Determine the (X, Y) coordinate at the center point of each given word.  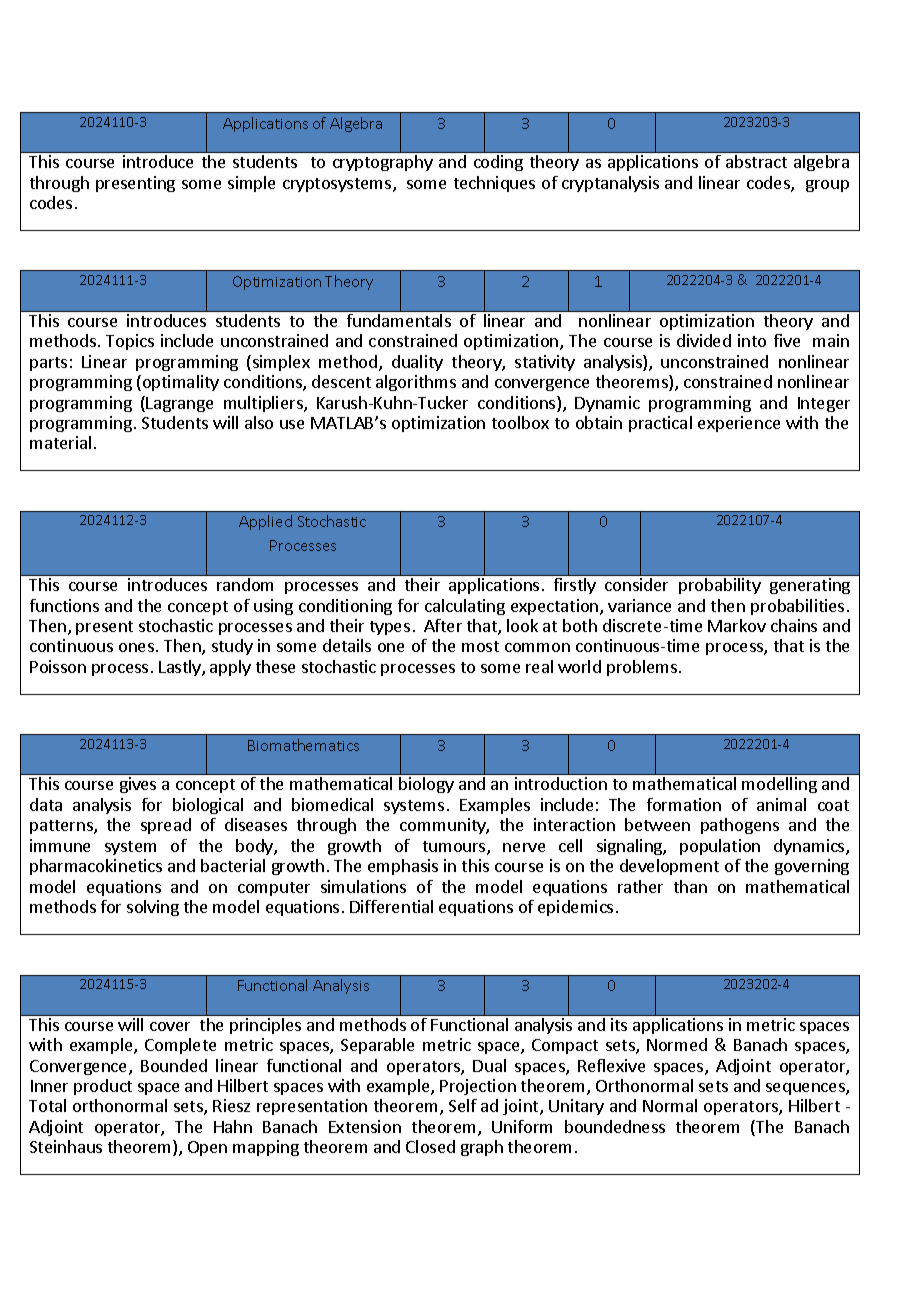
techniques (494, 184)
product (103, 1087)
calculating (465, 607)
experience (739, 424)
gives (138, 785)
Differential (391, 906)
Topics (130, 342)
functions (64, 605)
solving (153, 908)
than (690, 886)
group (827, 186)
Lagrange (179, 404)
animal (781, 804)
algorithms (416, 383)
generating (810, 586)
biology (426, 785)
